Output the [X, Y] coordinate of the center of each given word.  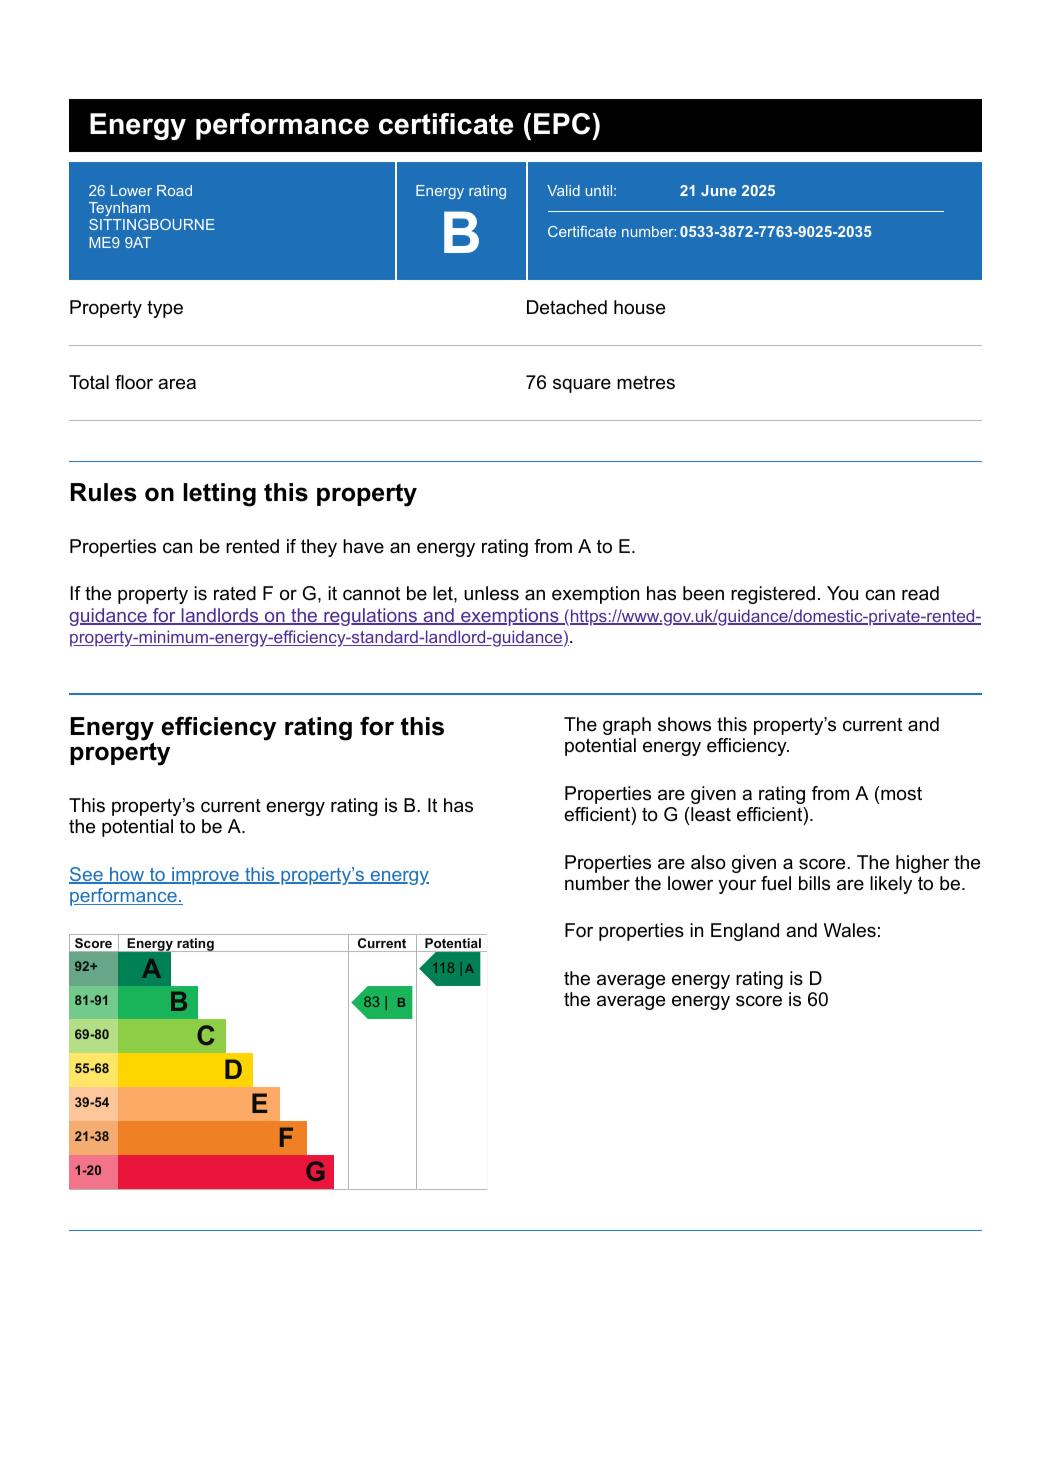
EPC [563, 124]
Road [174, 190]
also [708, 862]
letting [219, 495]
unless [491, 593]
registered [773, 595]
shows [684, 724]
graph [627, 726]
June [719, 190]
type [165, 309]
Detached [567, 307]
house [639, 307]
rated [235, 593]
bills [814, 883]
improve [205, 876]
